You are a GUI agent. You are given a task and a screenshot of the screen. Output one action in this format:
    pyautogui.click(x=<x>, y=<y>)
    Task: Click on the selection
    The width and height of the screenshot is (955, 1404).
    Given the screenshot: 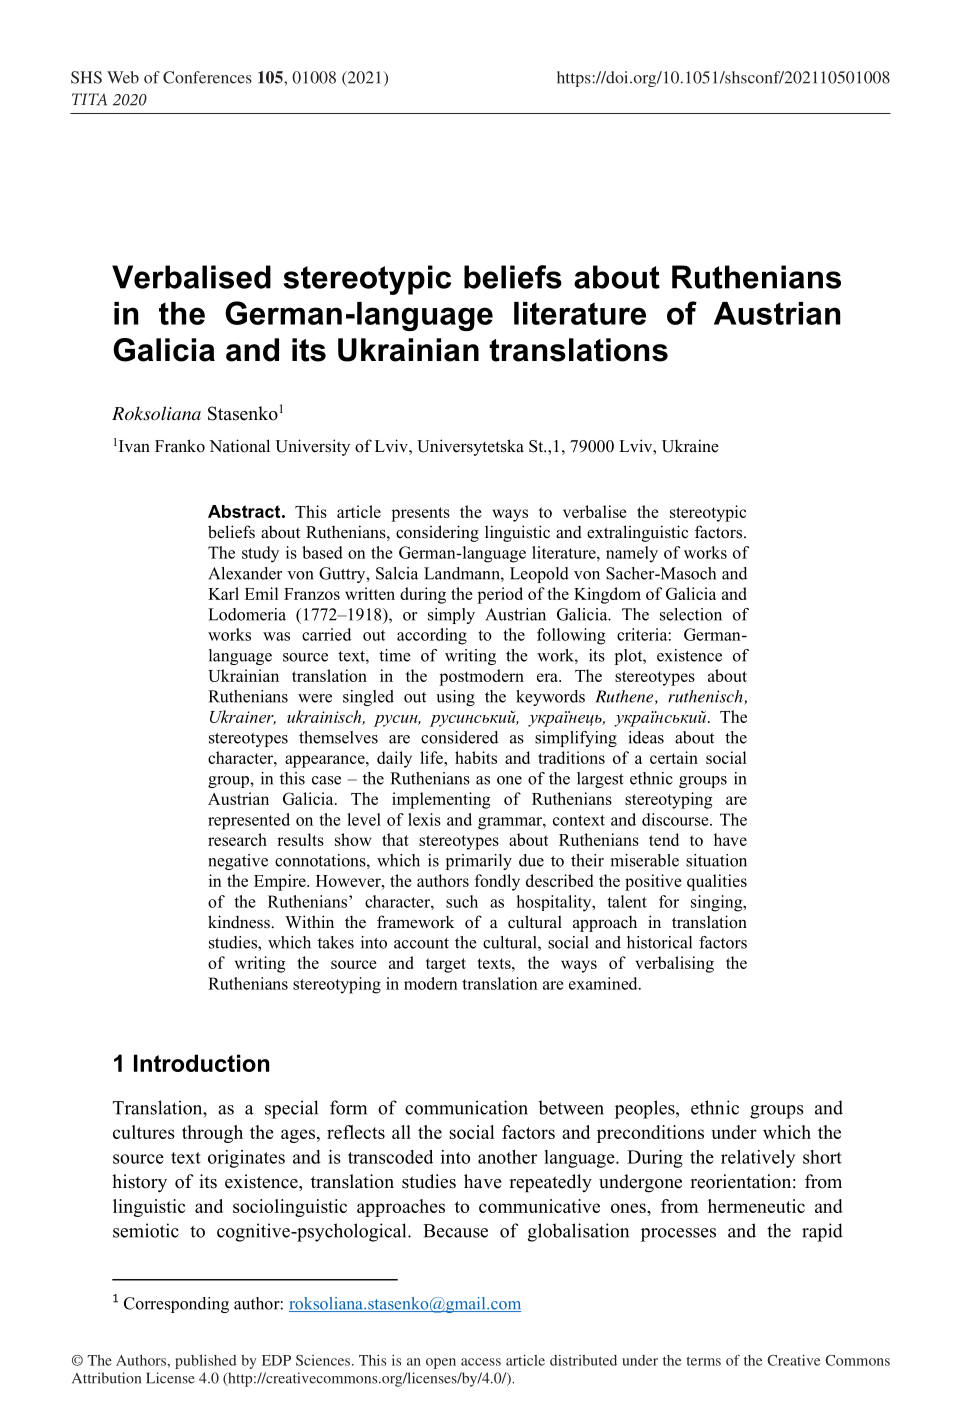 What is the action you would take?
    pyautogui.click(x=691, y=614)
